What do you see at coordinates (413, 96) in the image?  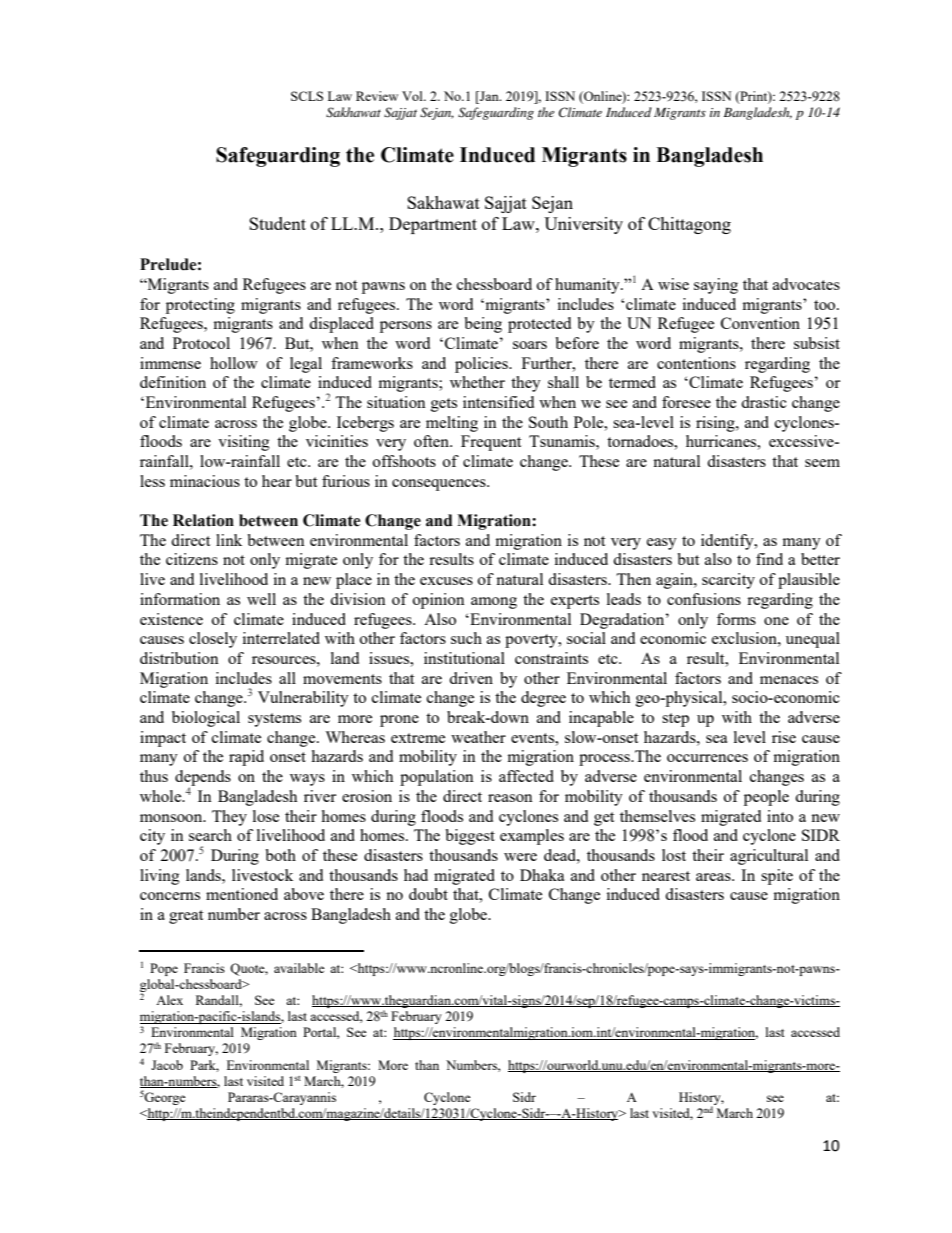 I see `Vol` at bounding box center [413, 96].
